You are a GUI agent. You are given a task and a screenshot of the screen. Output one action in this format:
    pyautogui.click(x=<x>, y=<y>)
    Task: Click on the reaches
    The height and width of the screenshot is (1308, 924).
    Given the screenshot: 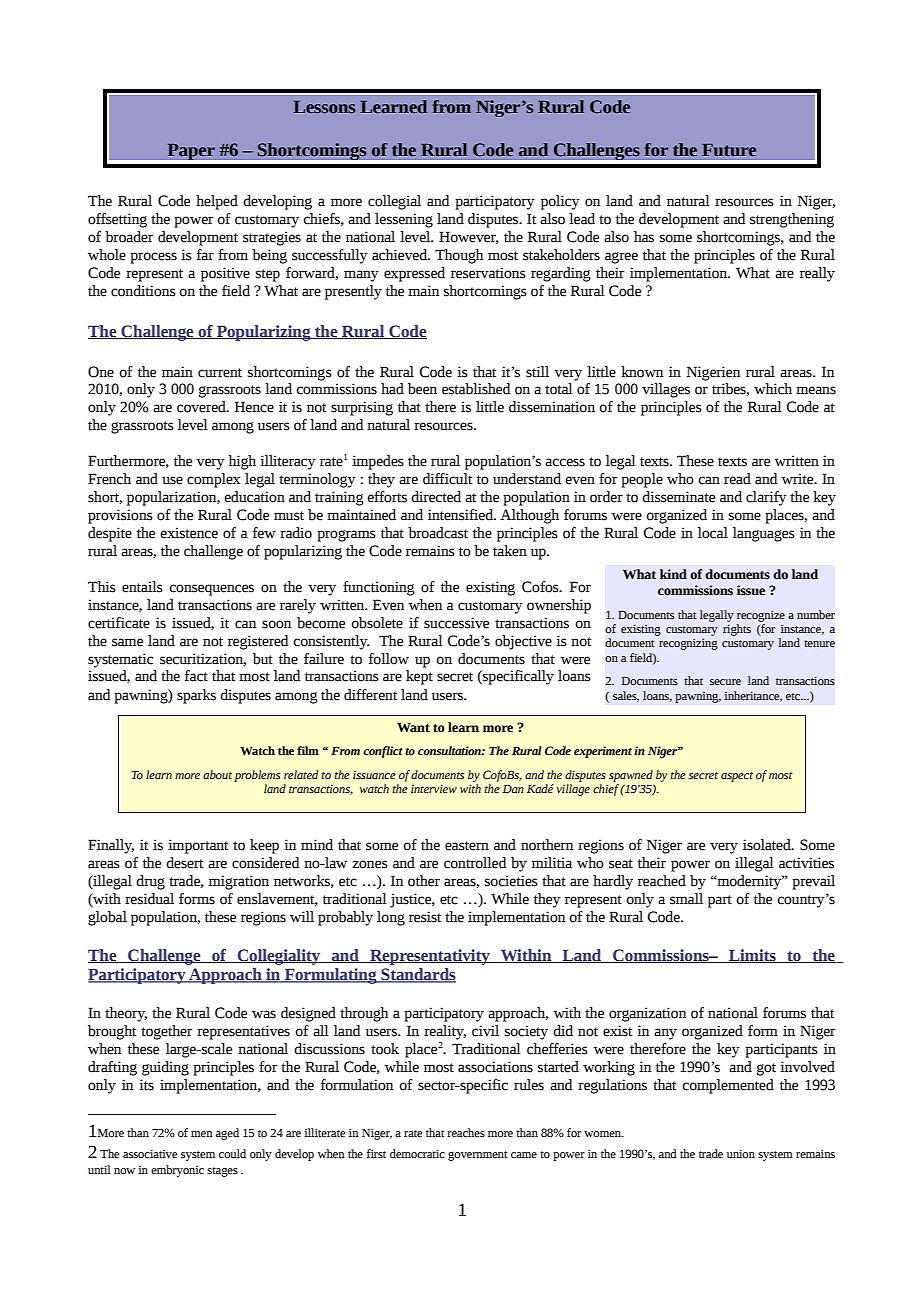 What is the action you would take?
    pyautogui.click(x=466, y=1132)
